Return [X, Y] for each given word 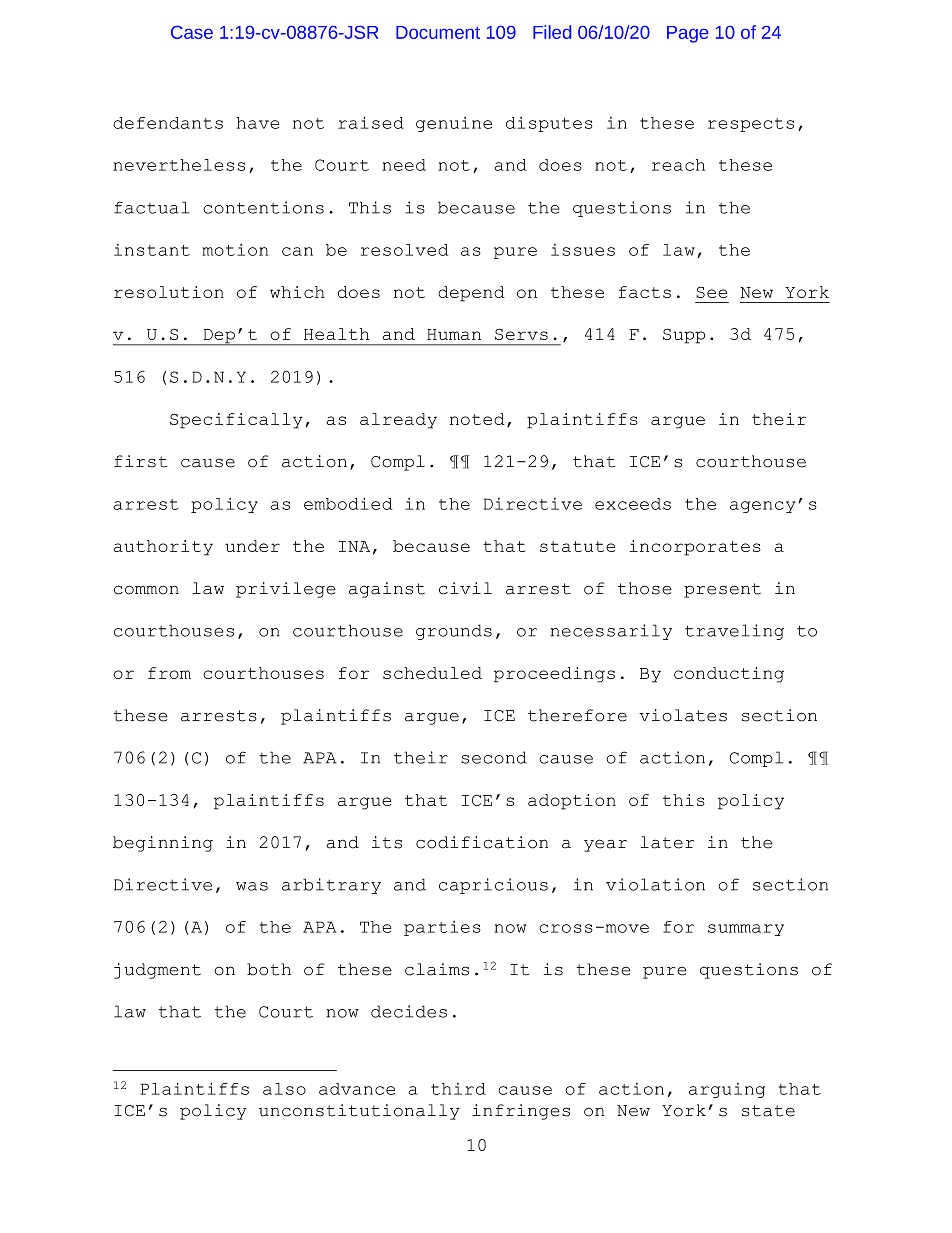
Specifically [236, 421]
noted [477, 419]
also [284, 1089]
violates [683, 715]
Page [687, 34]
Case [192, 32]
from [169, 673]
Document [438, 32]
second [494, 757]
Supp [684, 336]
